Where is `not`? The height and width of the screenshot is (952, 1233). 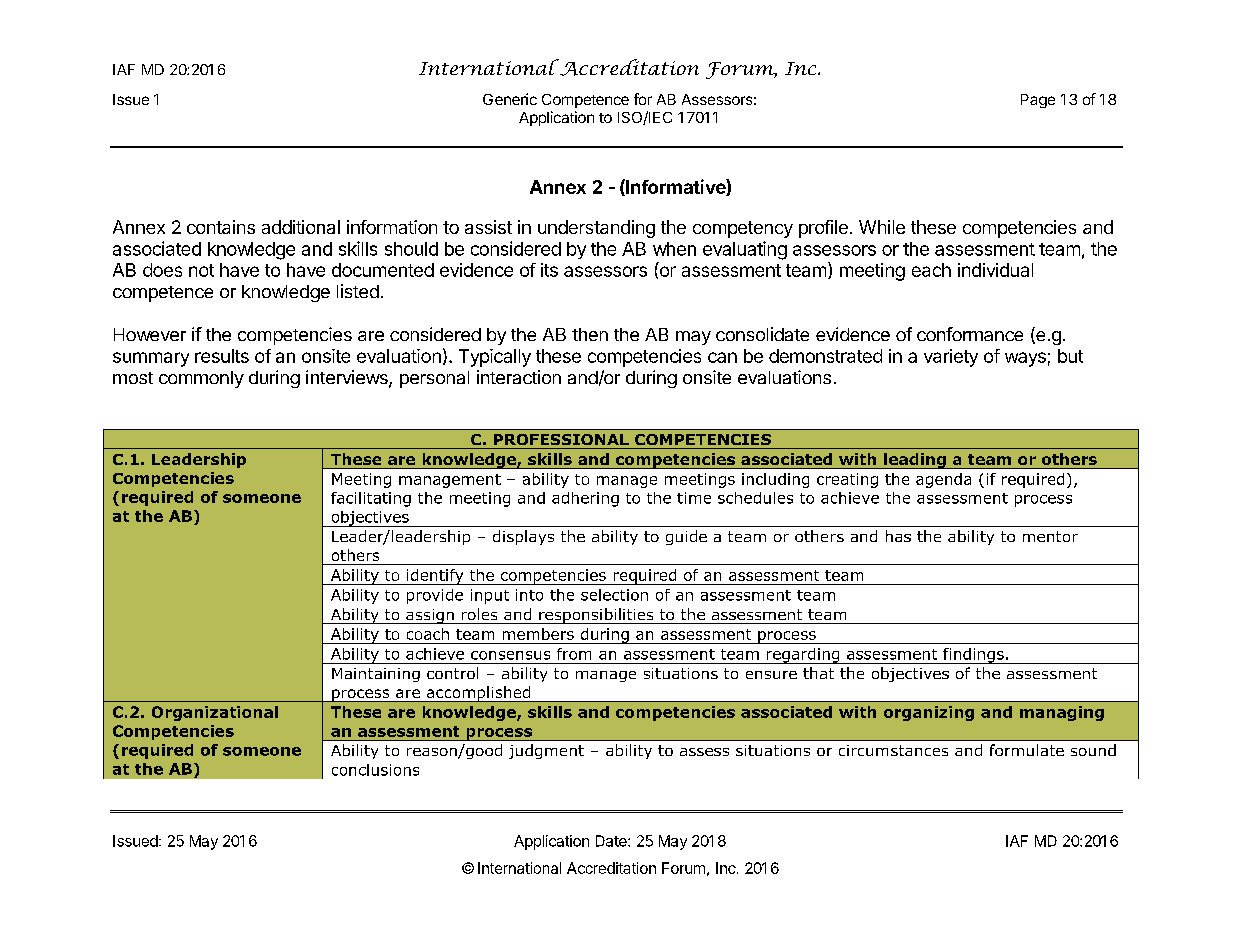 not is located at coordinates (201, 270).
